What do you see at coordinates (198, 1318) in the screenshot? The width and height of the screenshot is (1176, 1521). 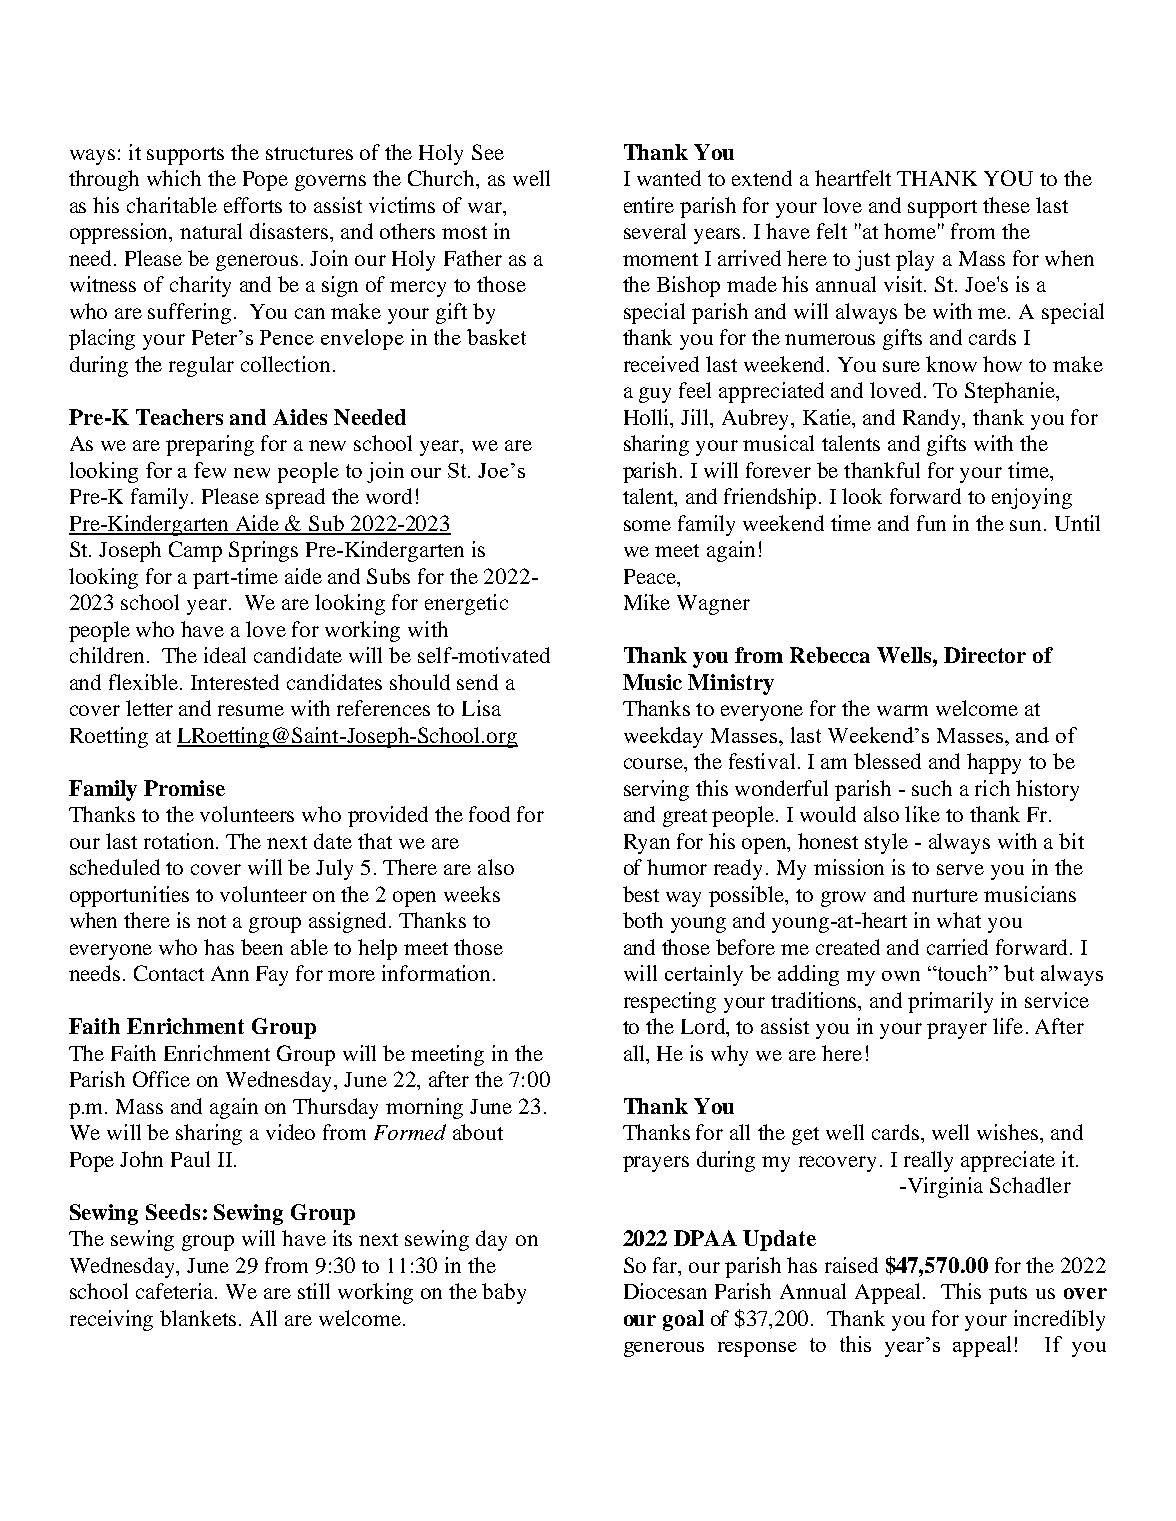 I see `blankets` at bounding box center [198, 1318].
